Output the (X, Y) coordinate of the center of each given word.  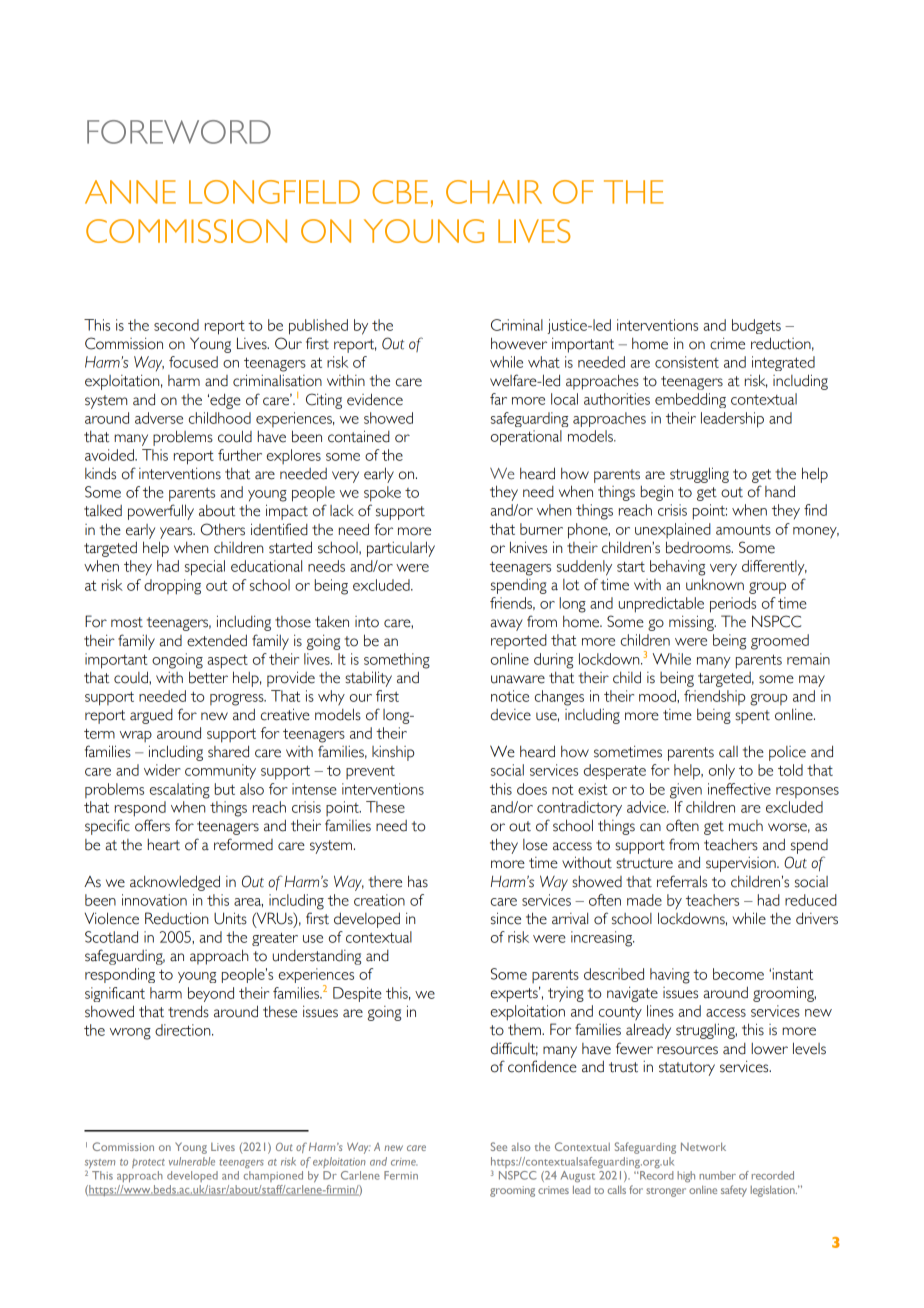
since (506, 918)
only (722, 771)
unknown (715, 584)
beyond (211, 994)
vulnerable (192, 1161)
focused (193, 362)
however (519, 343)
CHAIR (494, 192)
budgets (756, 326)
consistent (687, 362)
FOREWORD (179, 132)
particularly (401, 549)
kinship (393, 753)
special (205, 568)
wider (162, 770)
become (738, 974)
